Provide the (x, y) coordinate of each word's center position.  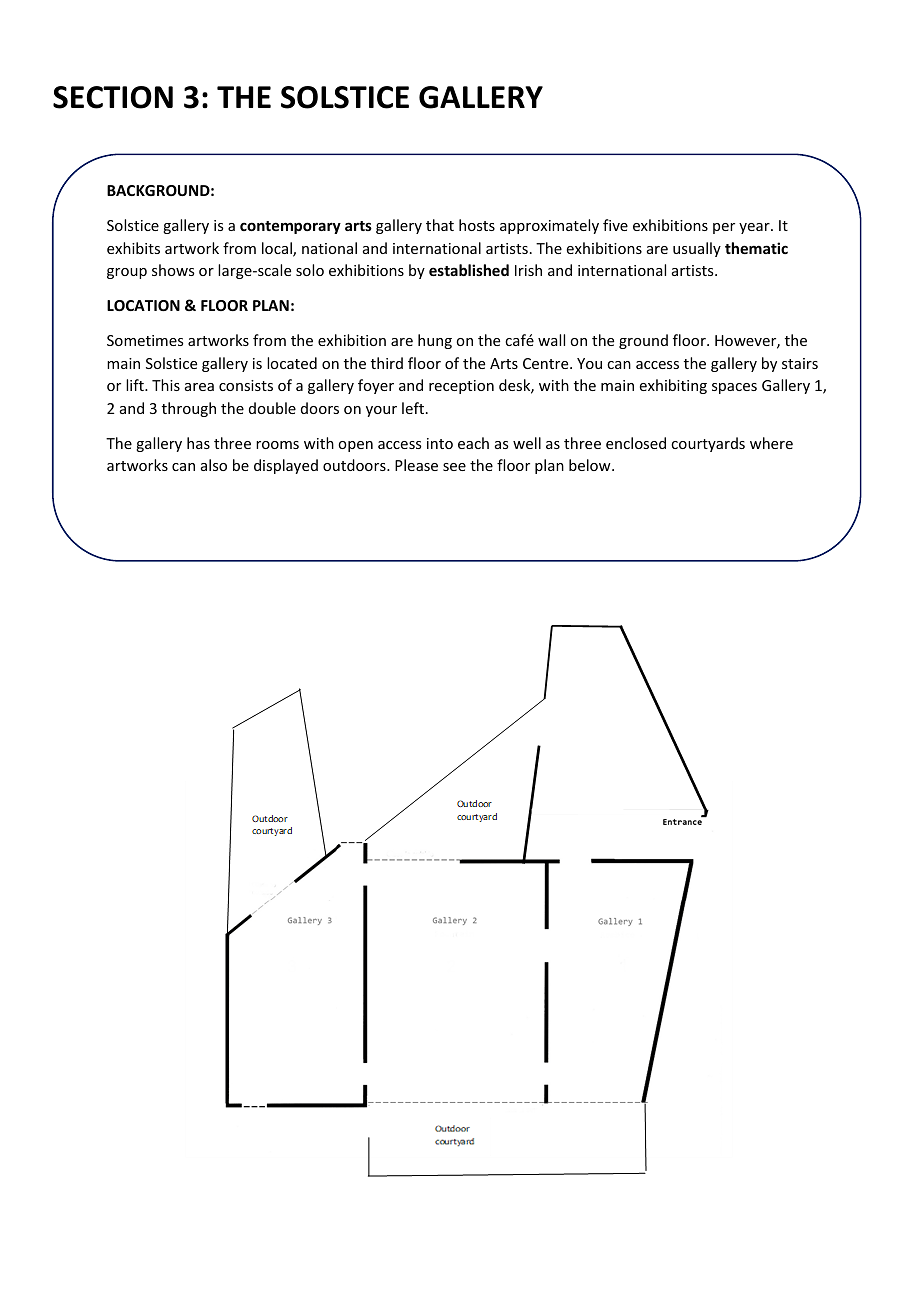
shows (173, 270)
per (724, 228)
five (615, 225)
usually (697, 249)
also (214, 465)
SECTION (113, 97)
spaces (734, 388)
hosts (477, 225)
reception (461, 387)
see (454, 467)
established (469, 270)
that (440, 225)
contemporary (290, 227)
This (166, 385)
